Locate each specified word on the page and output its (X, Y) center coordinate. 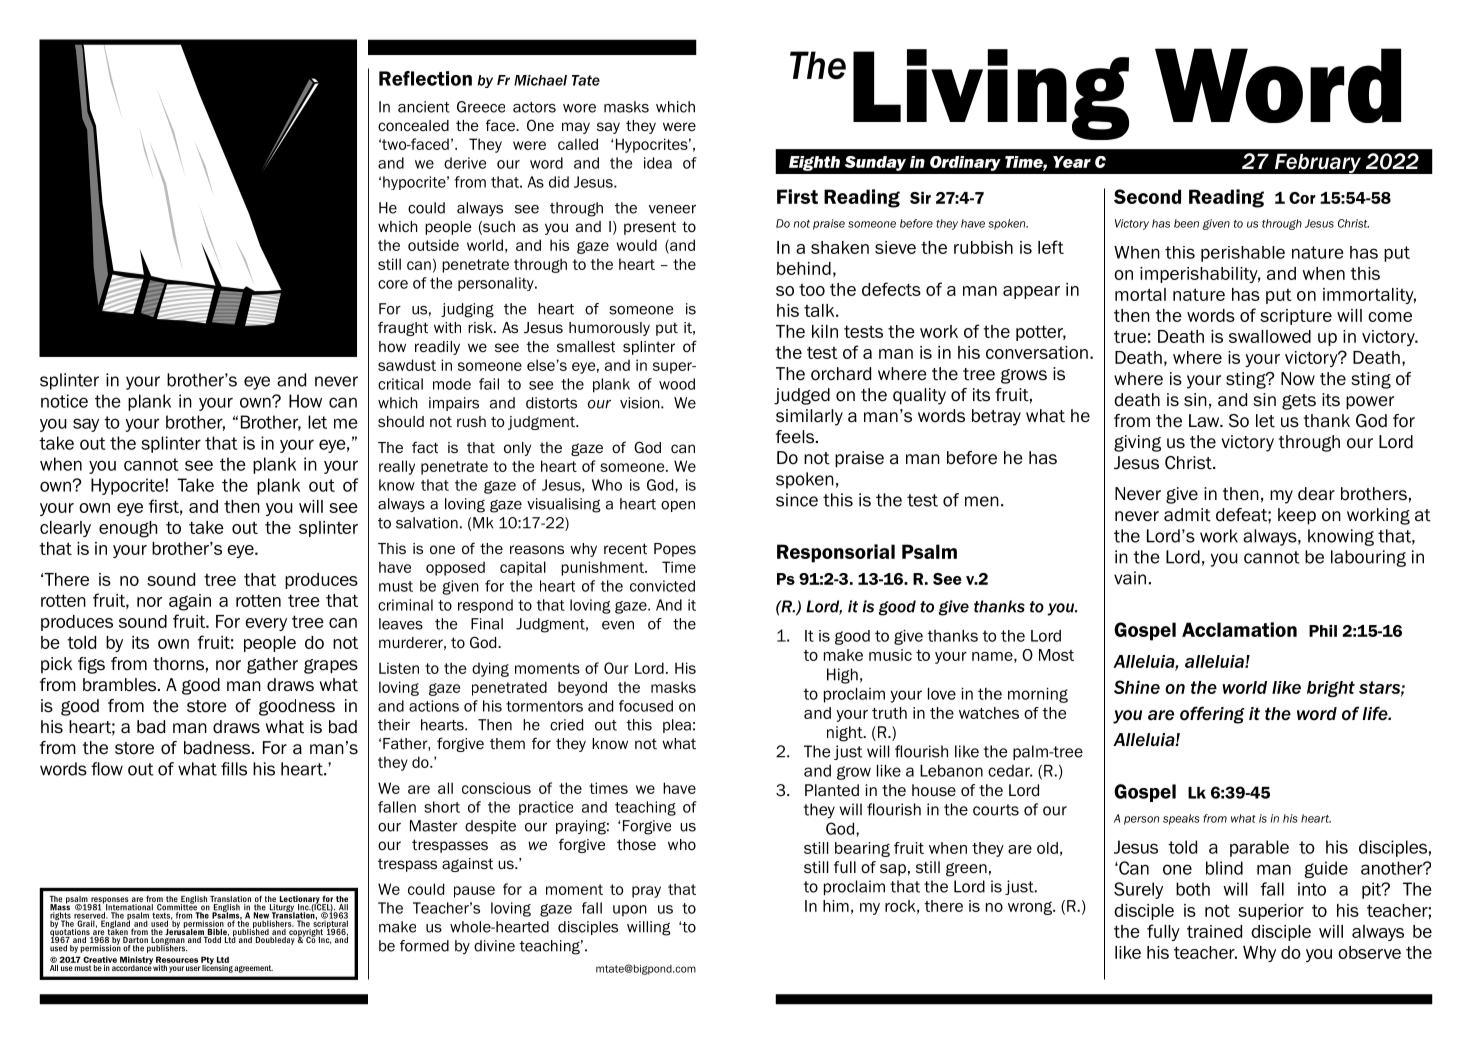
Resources (177, 959)
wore (579, 108)
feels (795, 437)
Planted (832, 790)
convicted (662, 586)
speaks (1181, 819)
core (393, 284)
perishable (1243, 254)
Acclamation (1239, 629)
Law (1205, 421)
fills (234, 769)
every (266, 624)
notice (64, 401)
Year (1072, 162)
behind (804, 268)
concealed (413, 126)
